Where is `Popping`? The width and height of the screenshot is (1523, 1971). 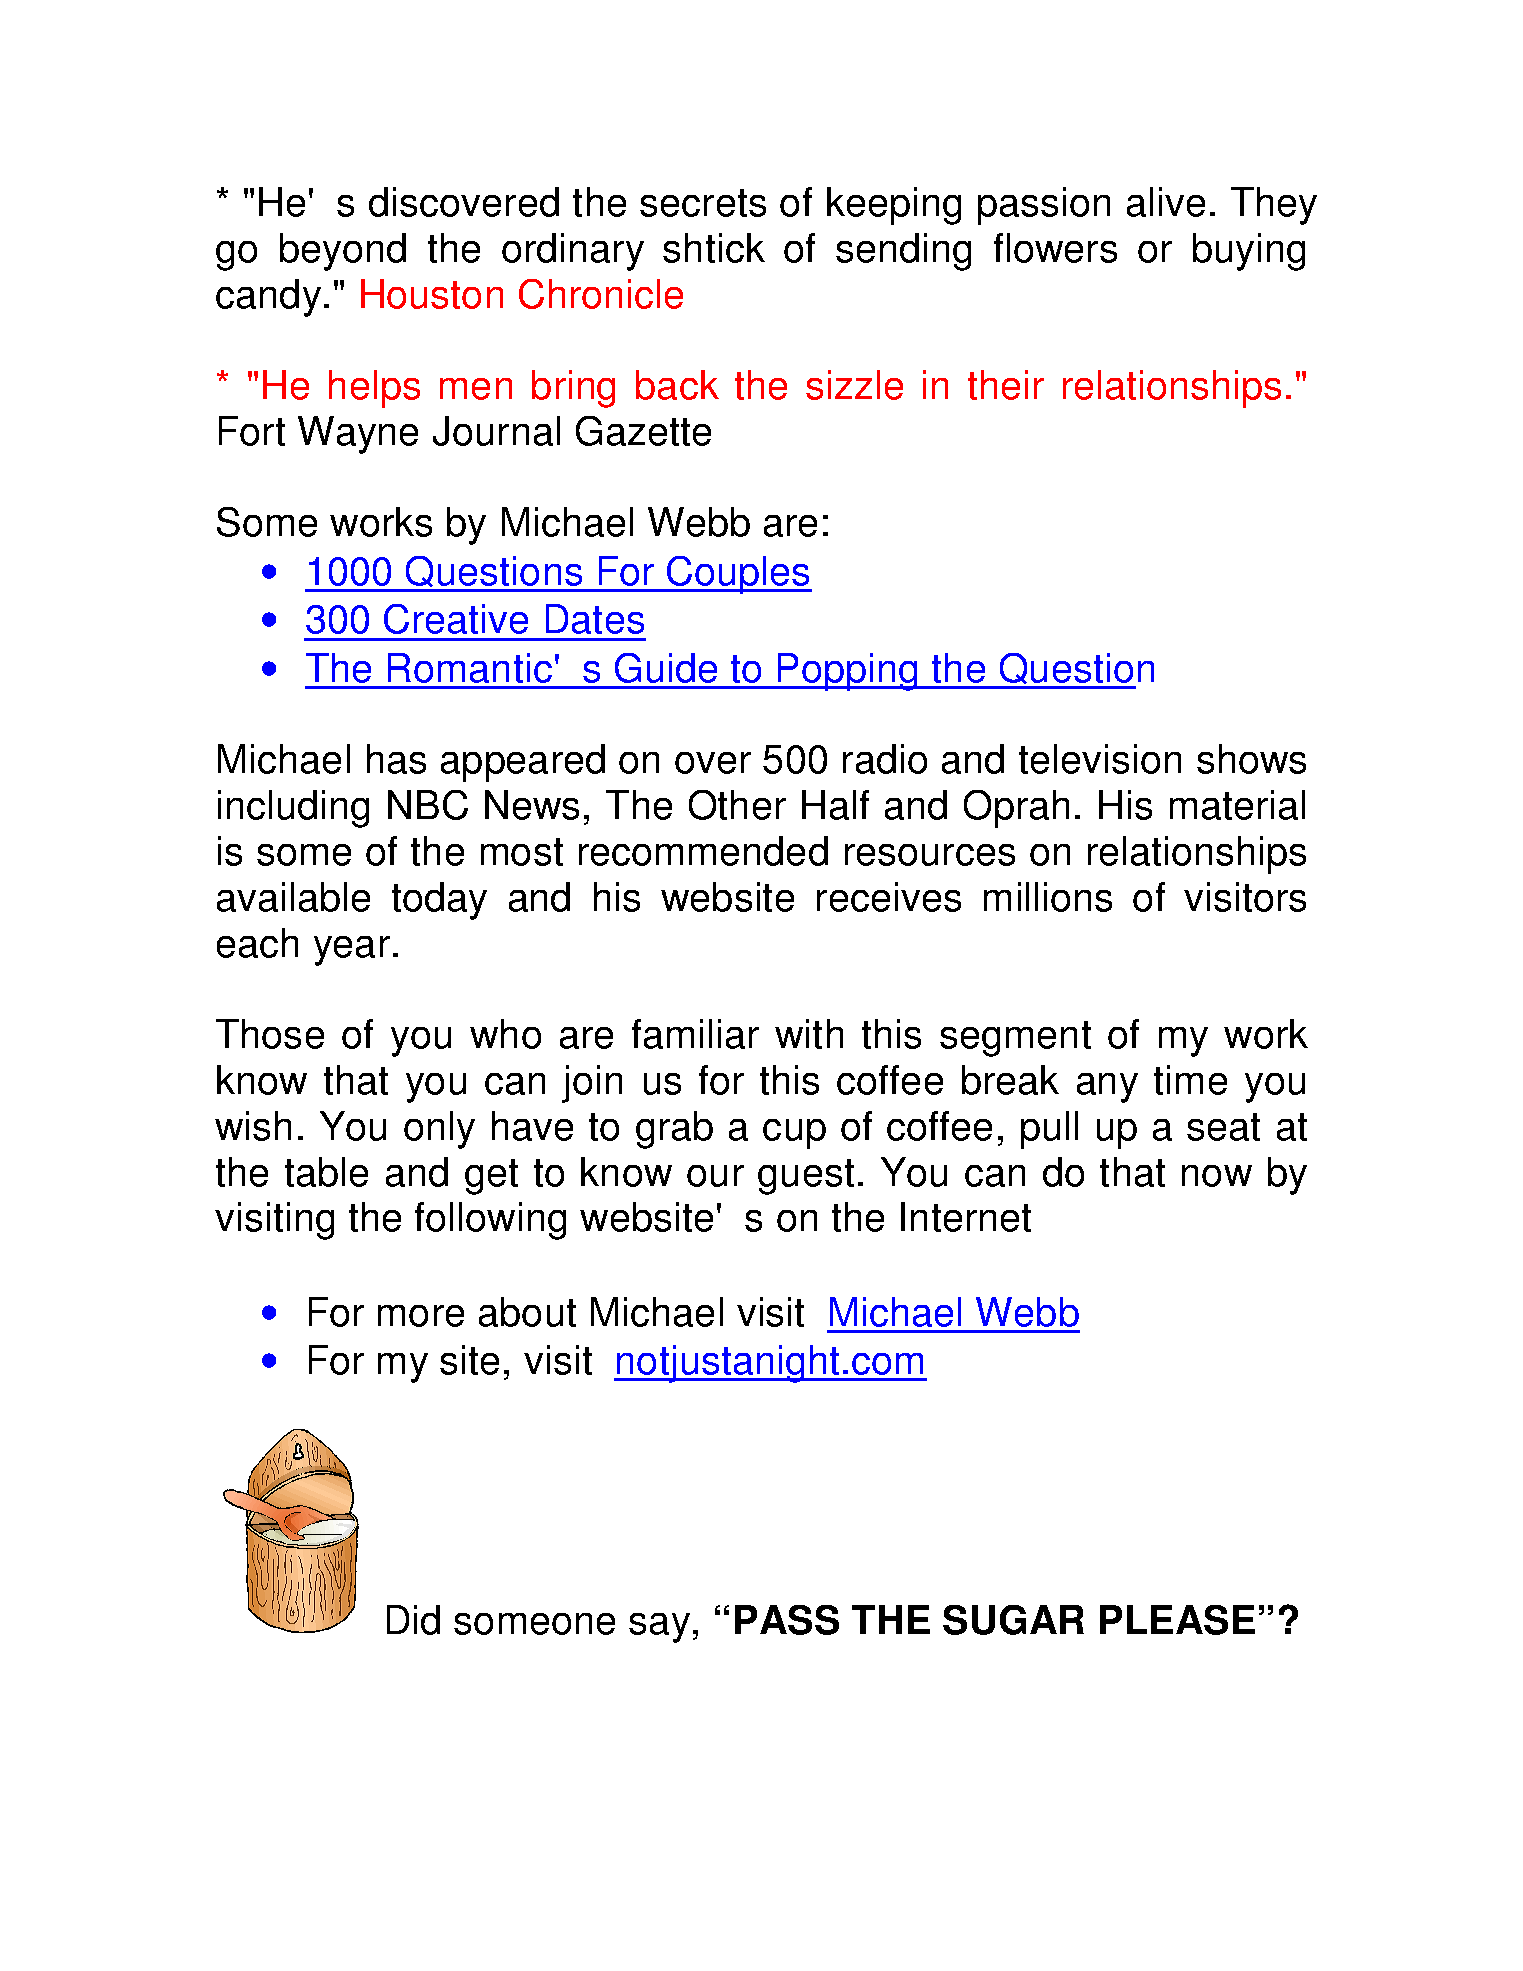
Popping is located at coordinates (847, 672).
